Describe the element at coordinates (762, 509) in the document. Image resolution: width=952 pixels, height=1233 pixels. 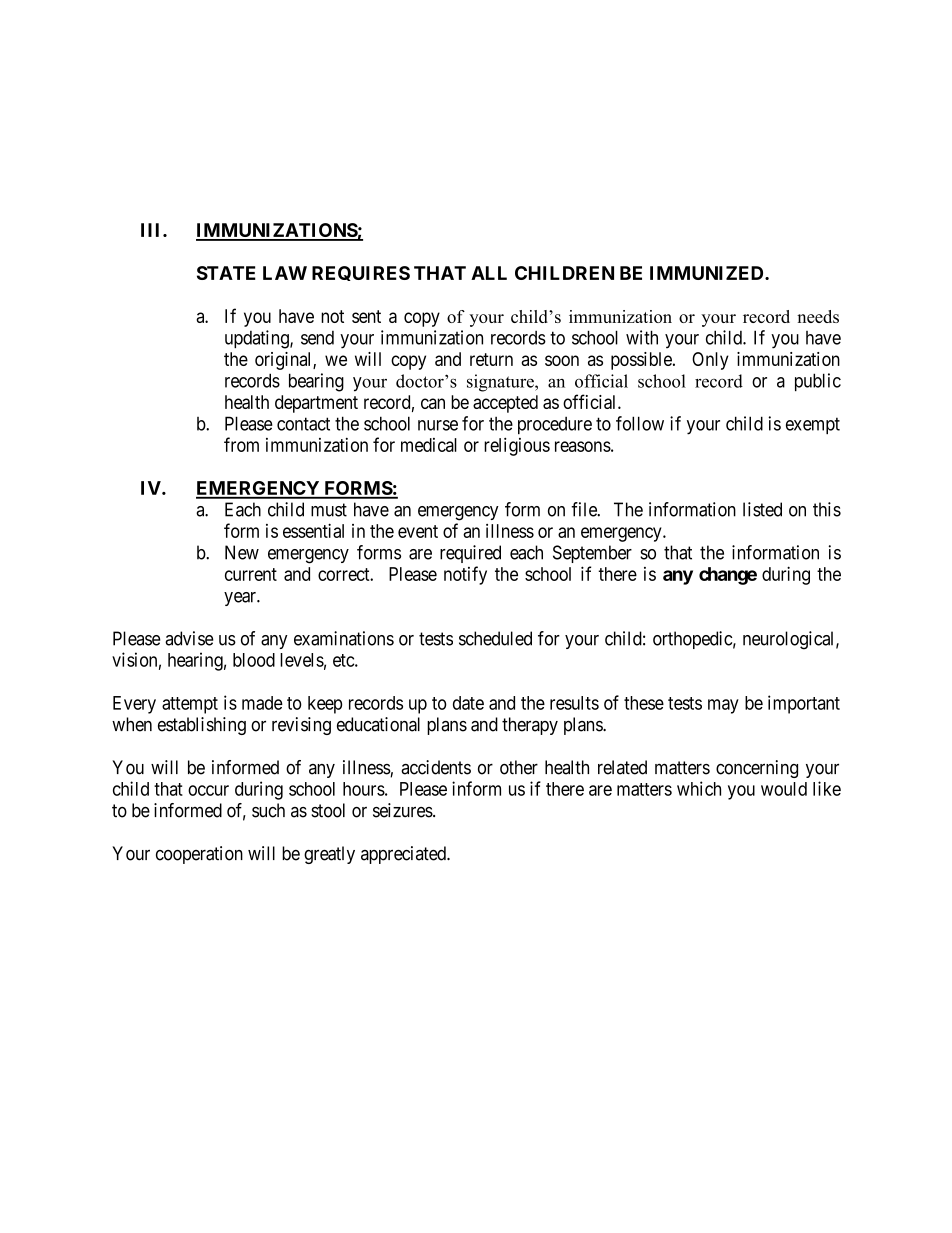
I see `listed` at that location.
